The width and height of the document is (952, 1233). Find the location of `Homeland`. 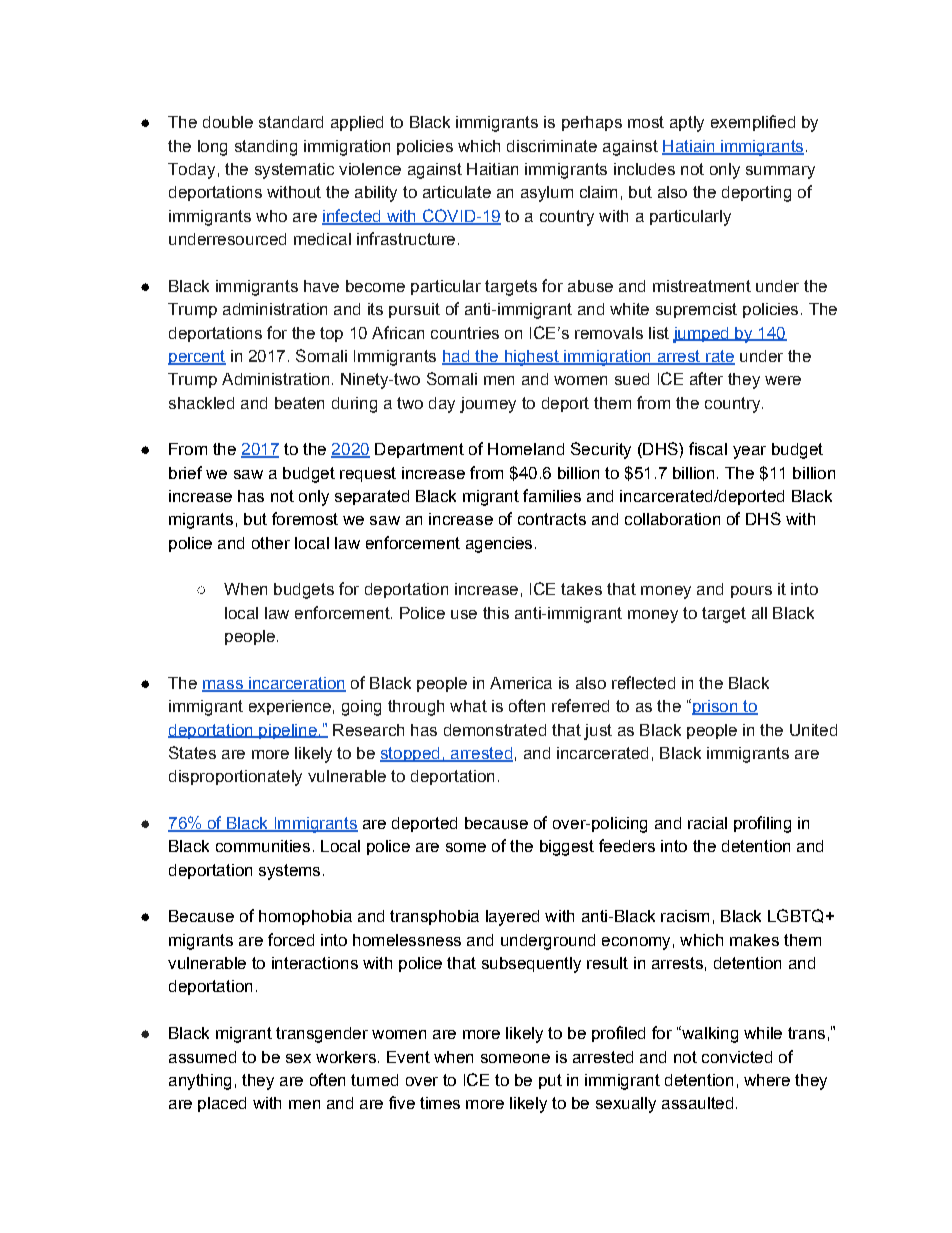

Homeland is located at coordinates (526, 449).
